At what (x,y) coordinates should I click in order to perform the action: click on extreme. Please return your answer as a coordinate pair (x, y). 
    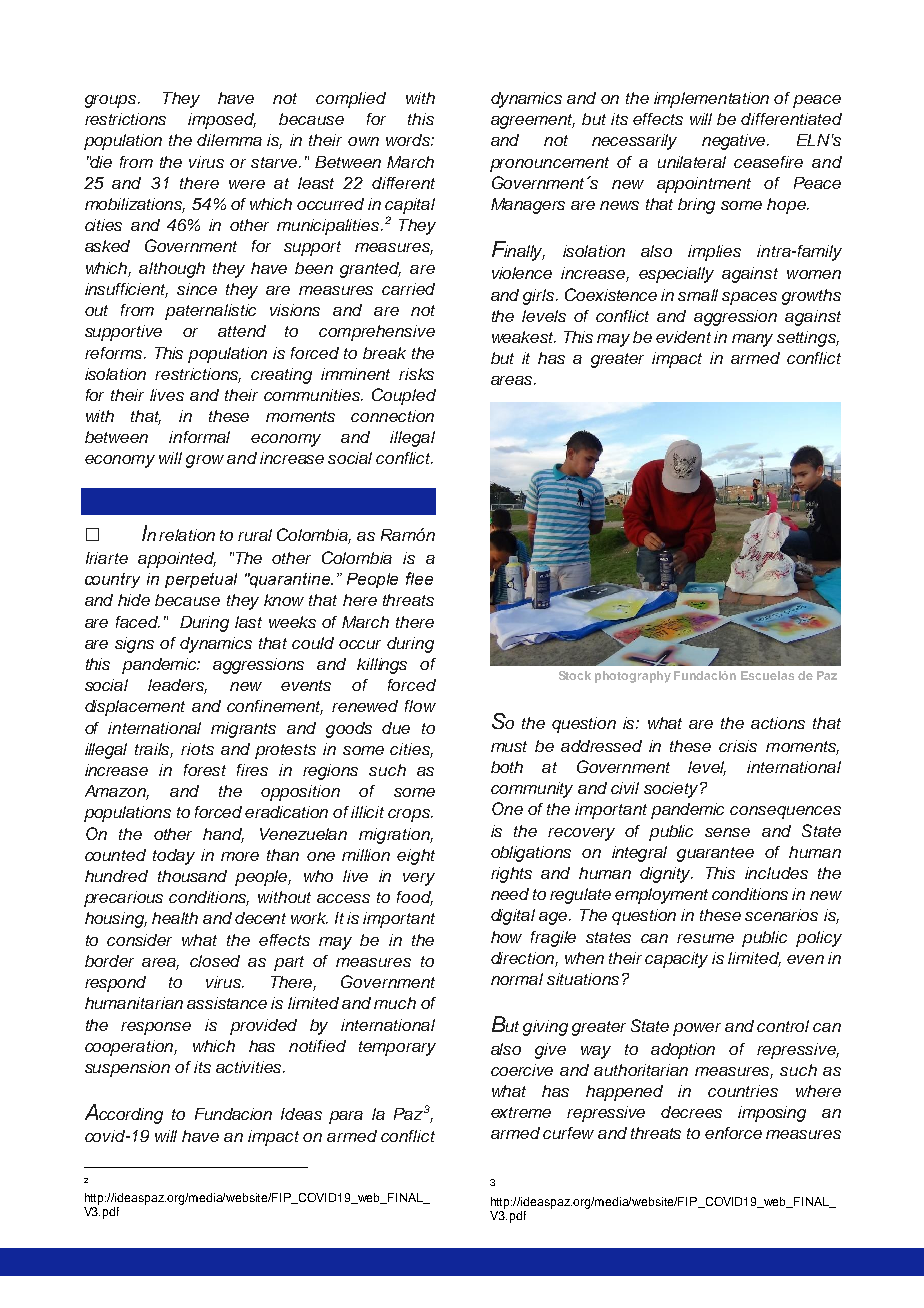
    Looking at the image, I should click on (521, 1112).
